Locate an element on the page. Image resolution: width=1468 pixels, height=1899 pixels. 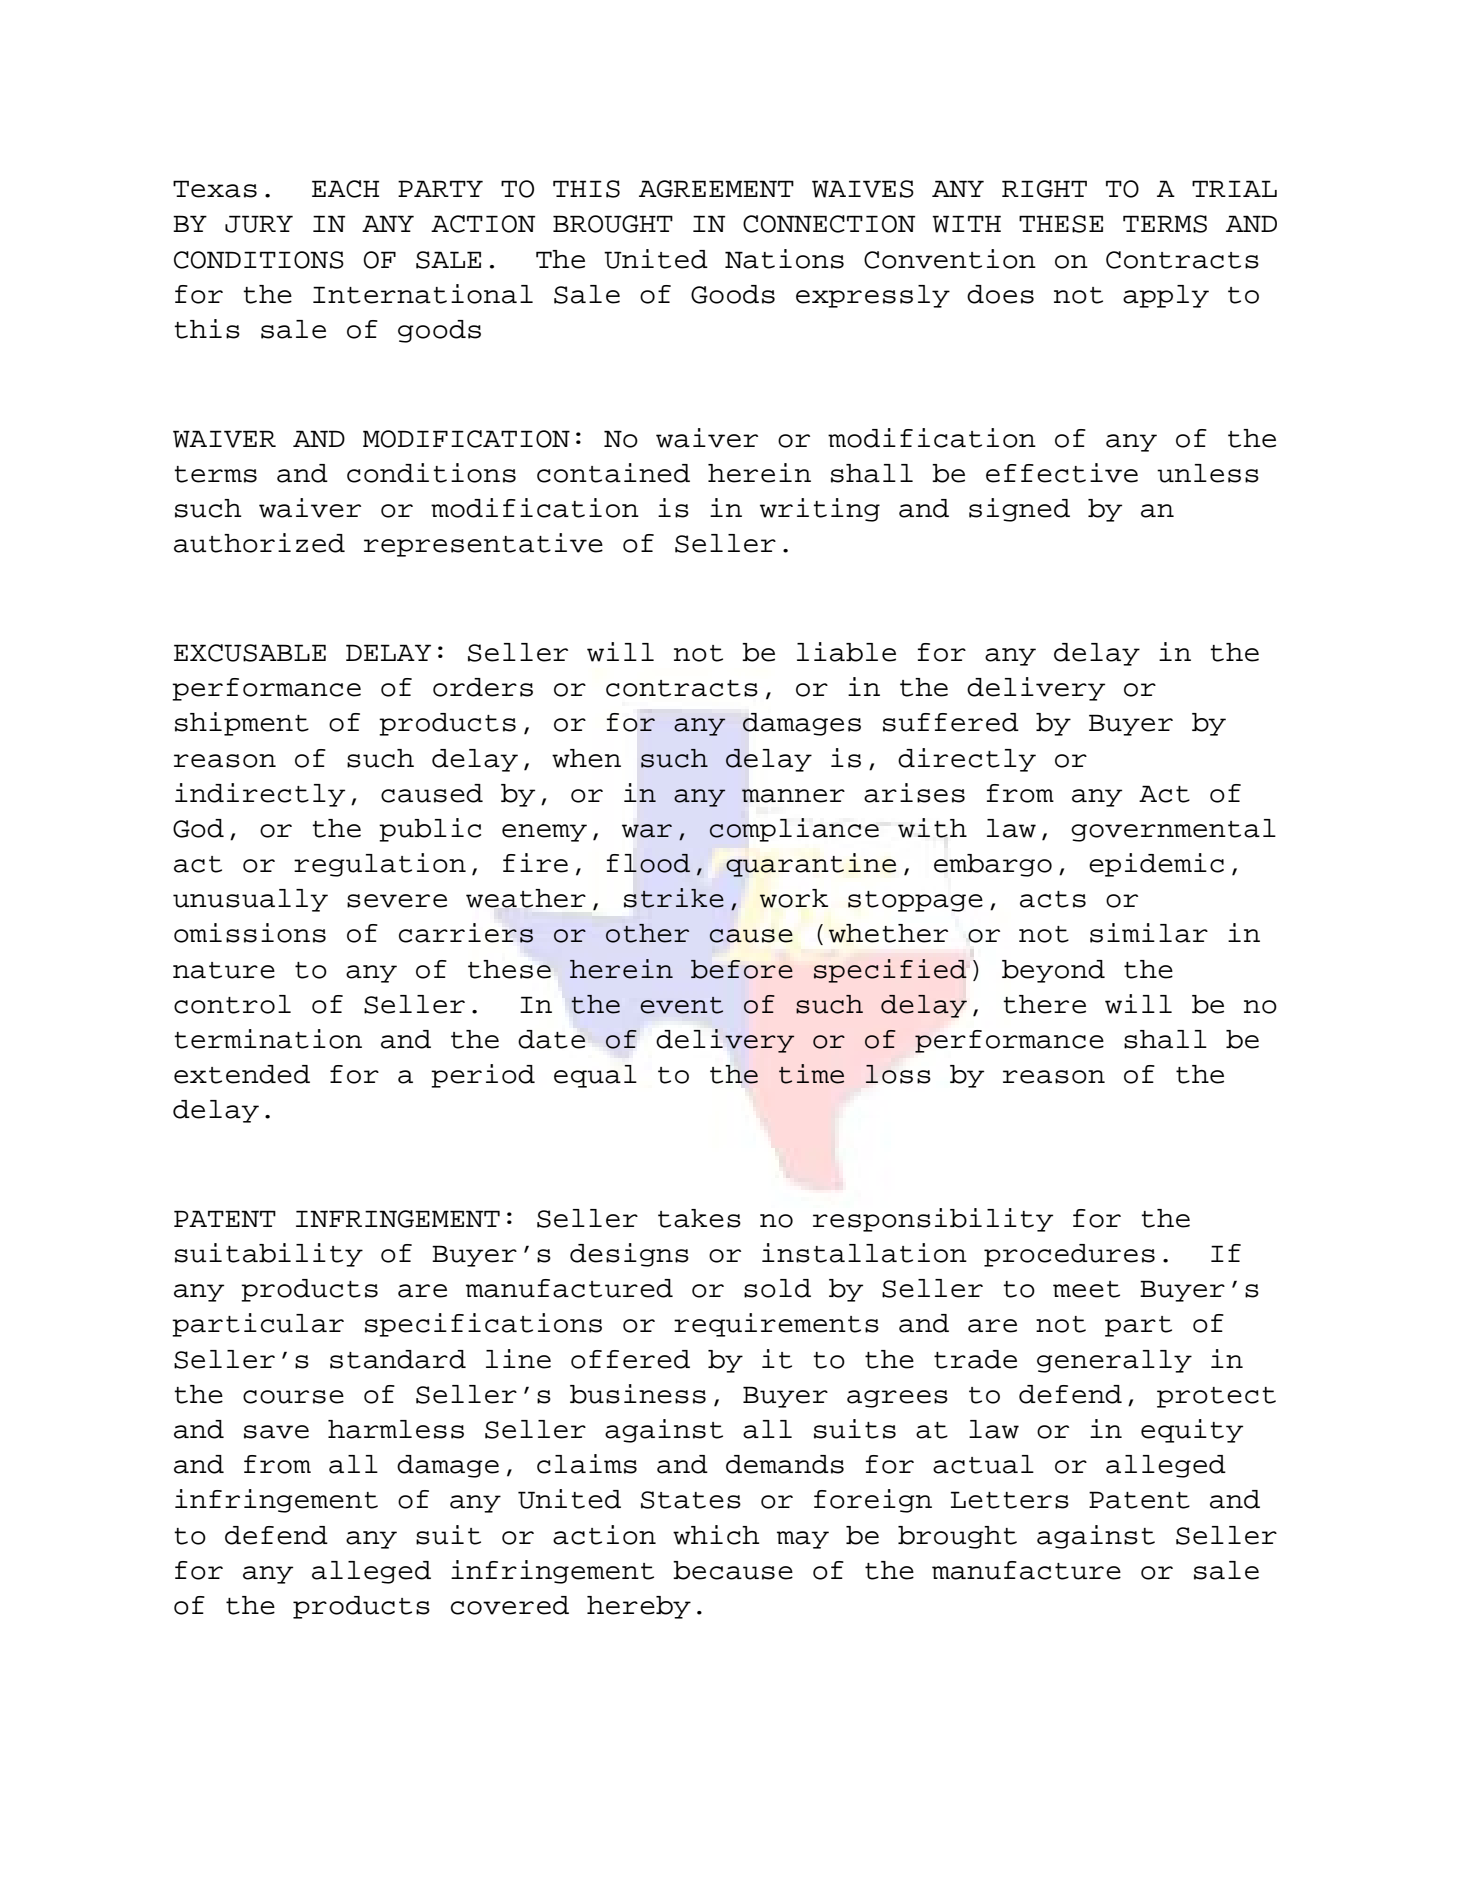
AGREEMENT is located at coordinates (716, 189).
